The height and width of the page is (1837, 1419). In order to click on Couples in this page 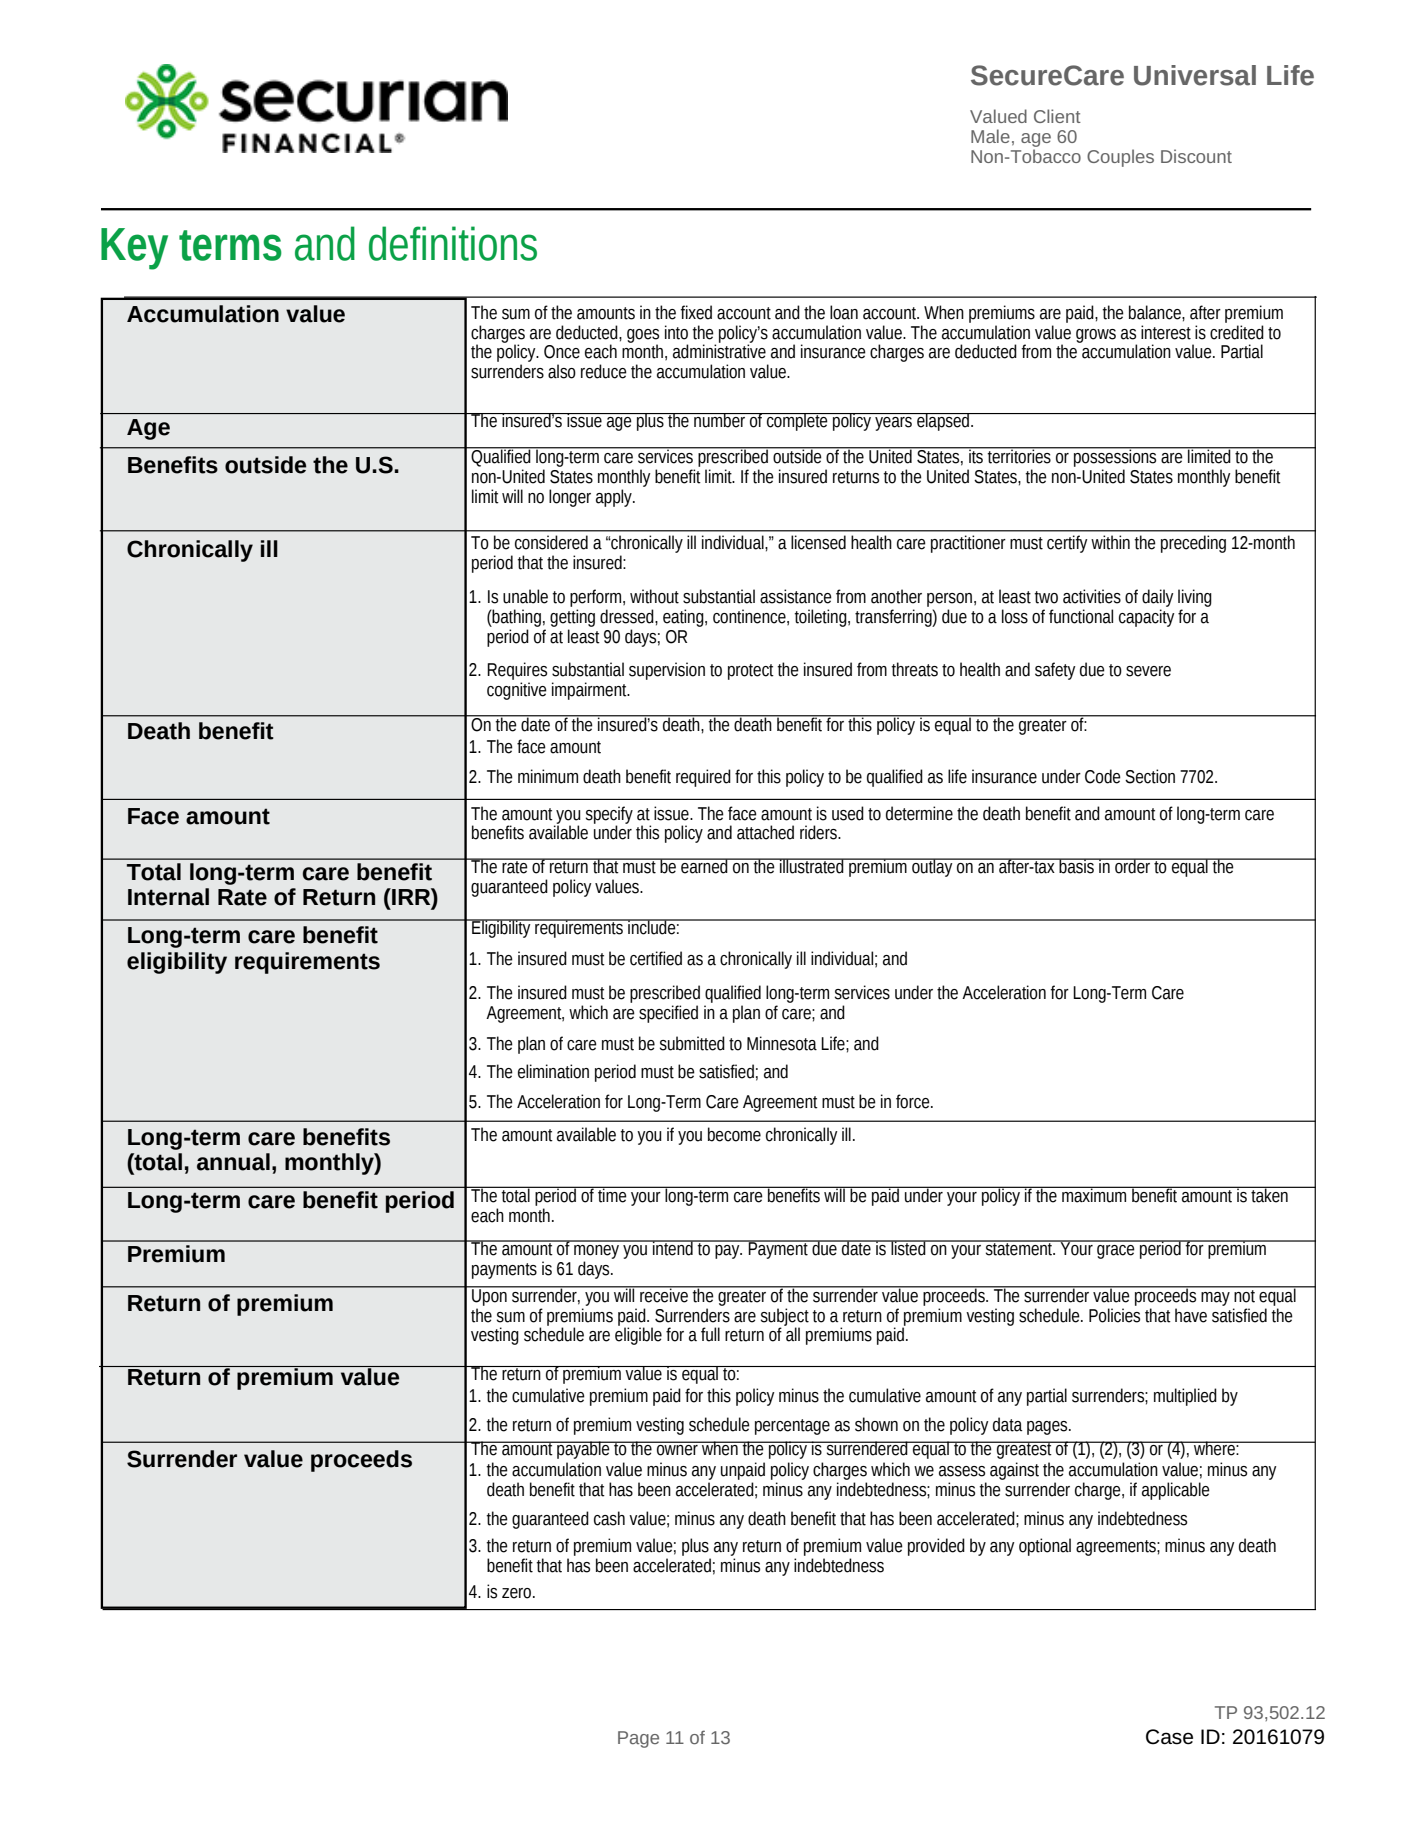, I will do `click(1120, 158)`.
